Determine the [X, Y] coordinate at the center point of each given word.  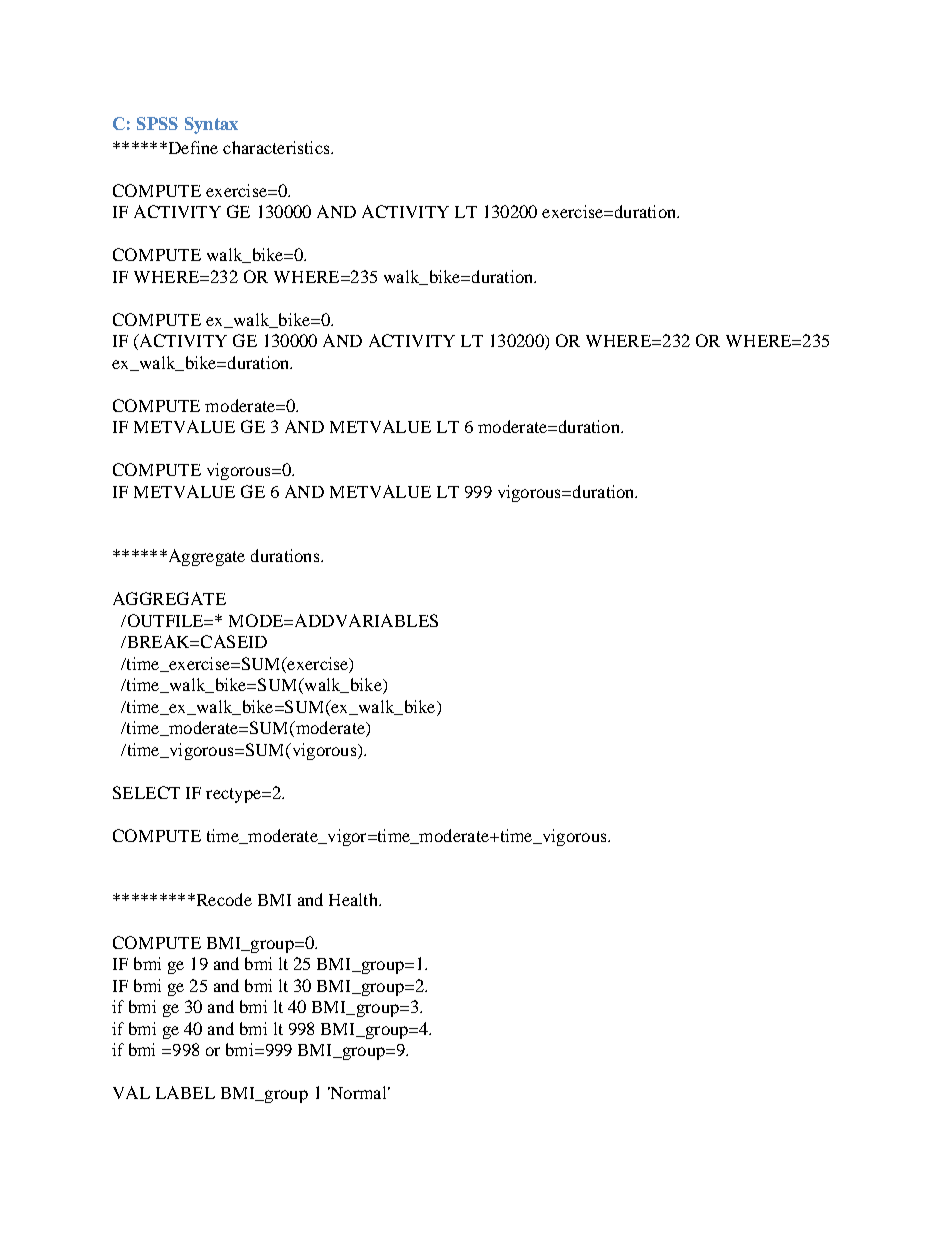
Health [354, 899]
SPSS [157, 123]
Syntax [211, 125]
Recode [223, 899]
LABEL [185, 1092]
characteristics [277, 147]
